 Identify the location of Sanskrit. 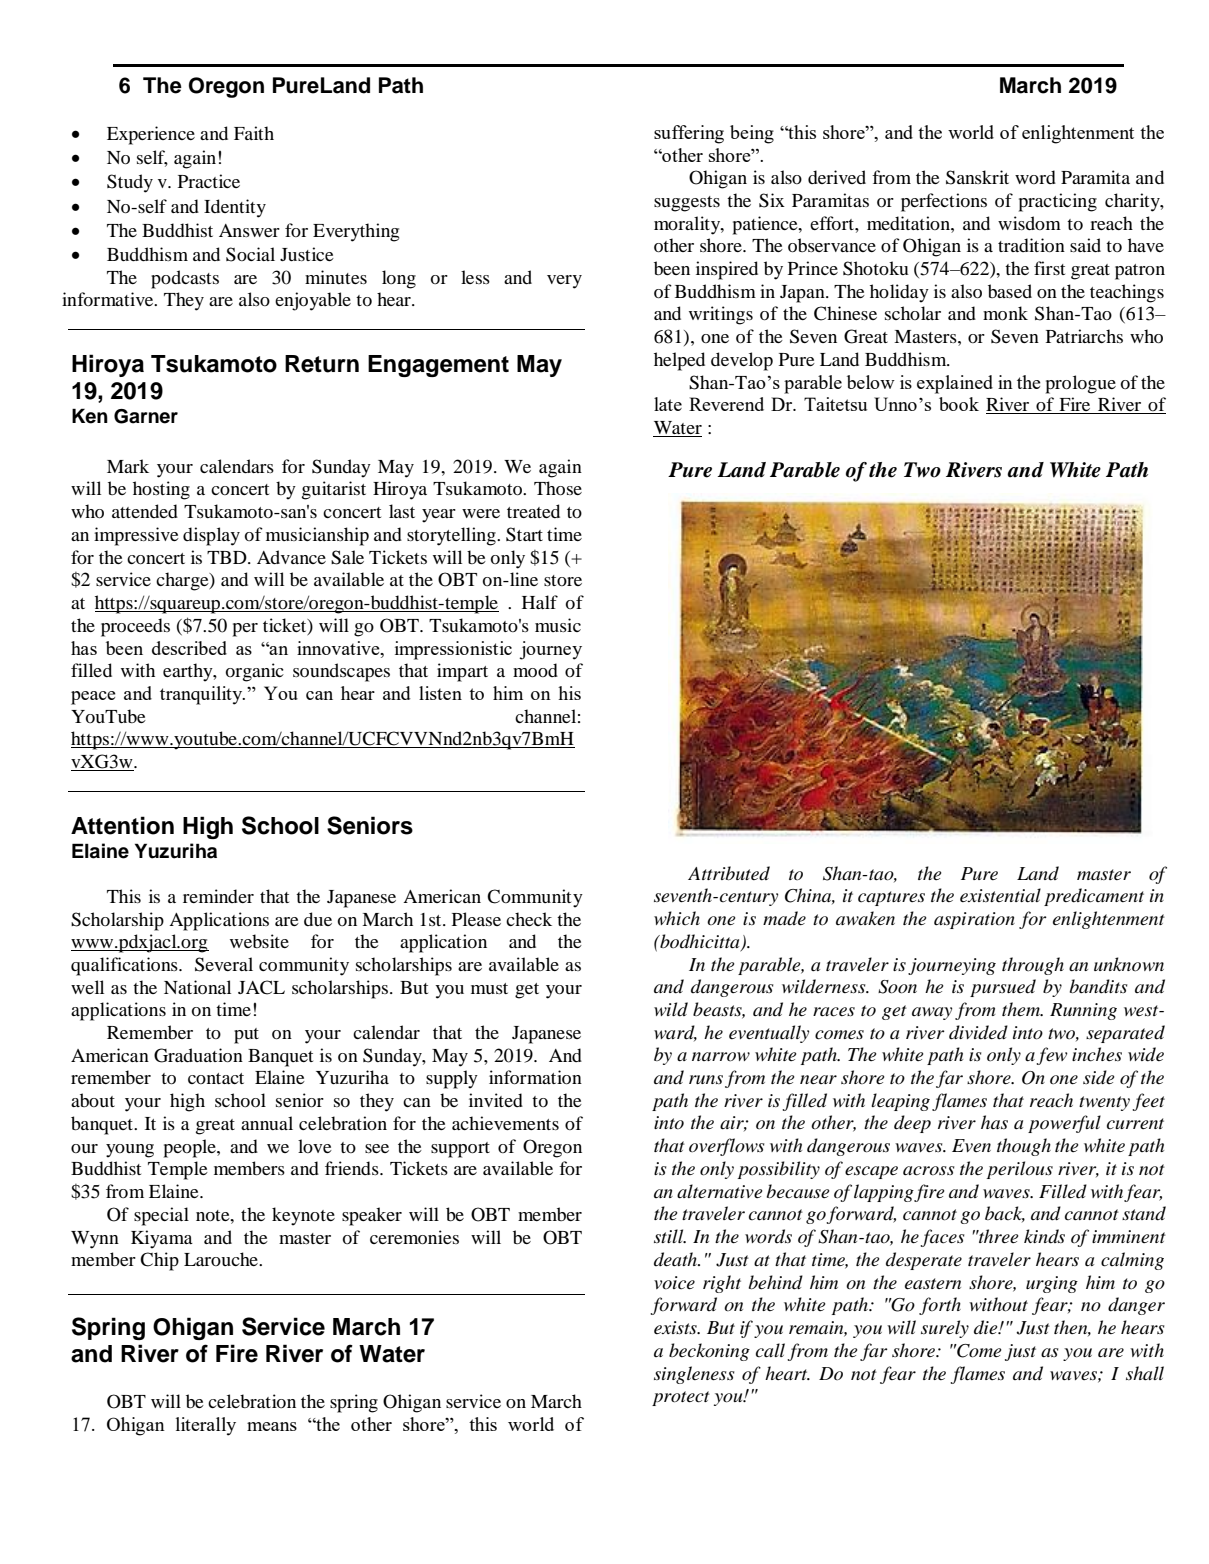
(977, 177).
